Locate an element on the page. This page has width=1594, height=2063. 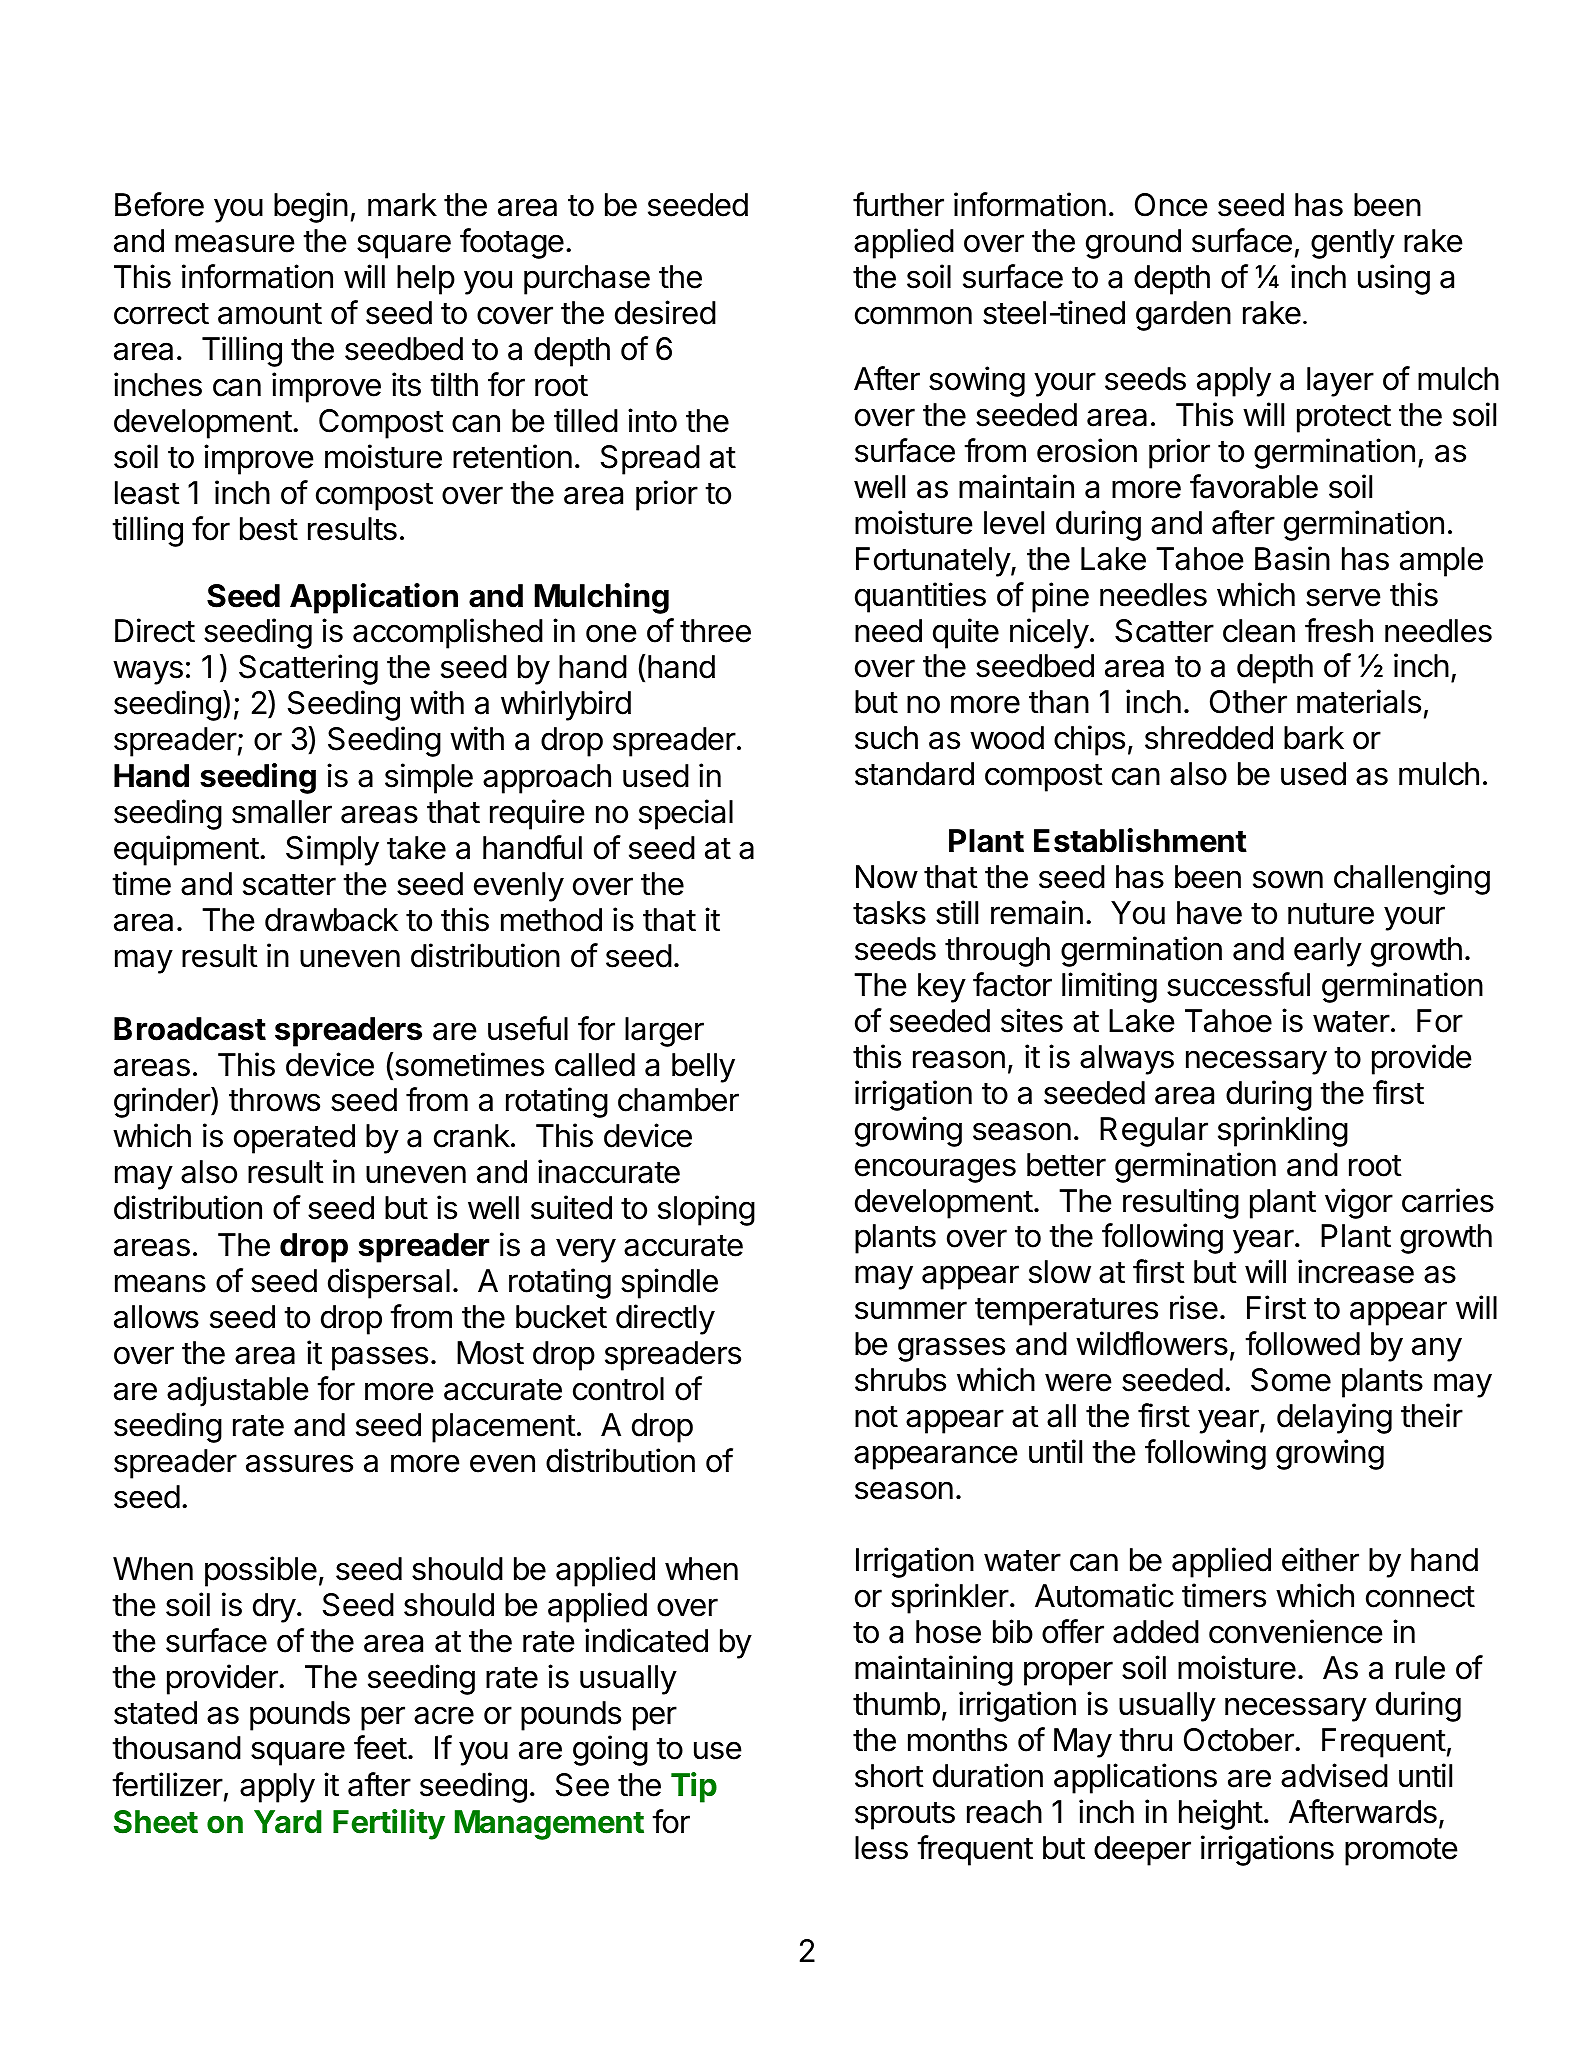
dispersal is located at coordinates (389, 1283).
